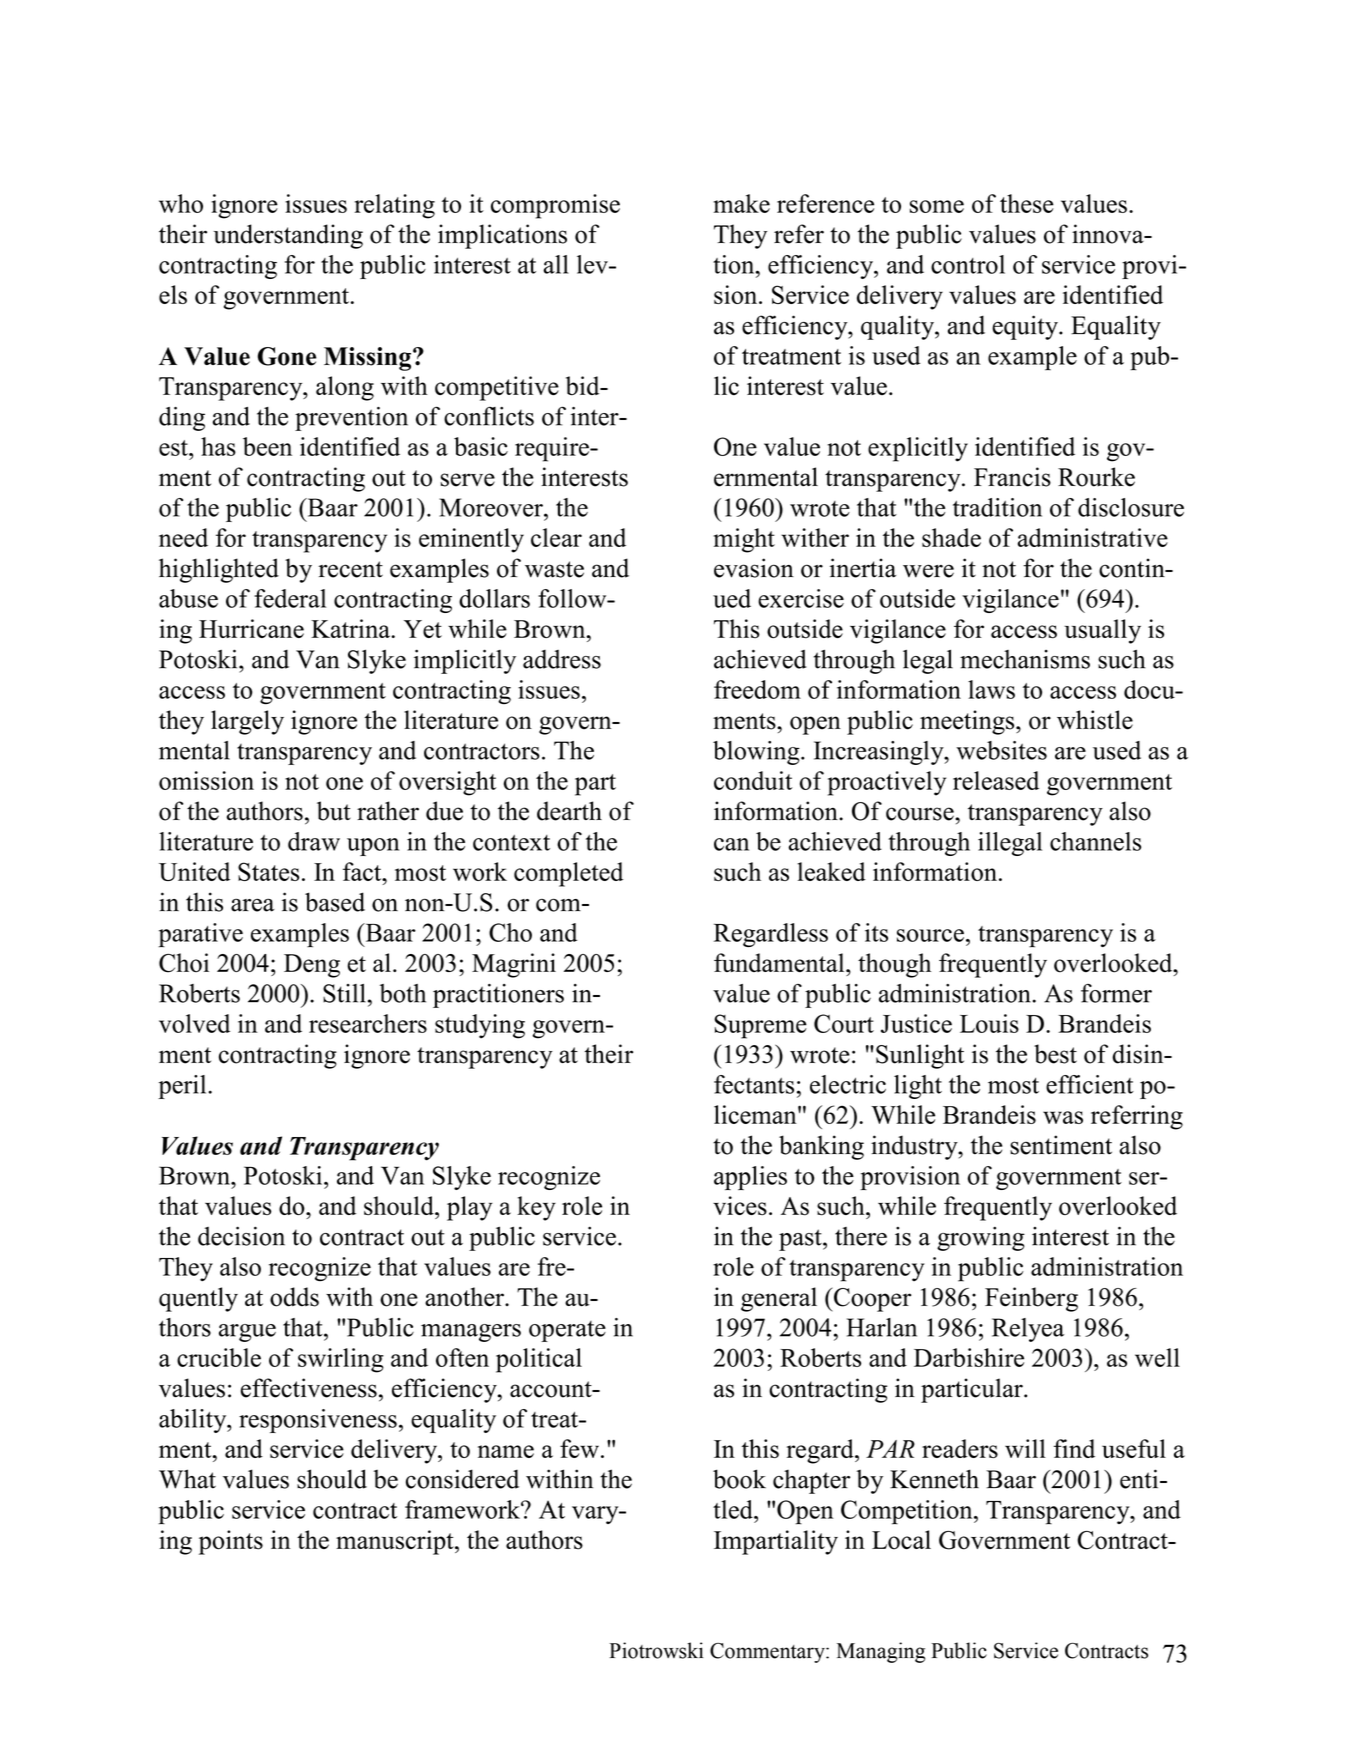  Describe the element at coordinates (739, 1479) in the image. I see `book` at that location.
